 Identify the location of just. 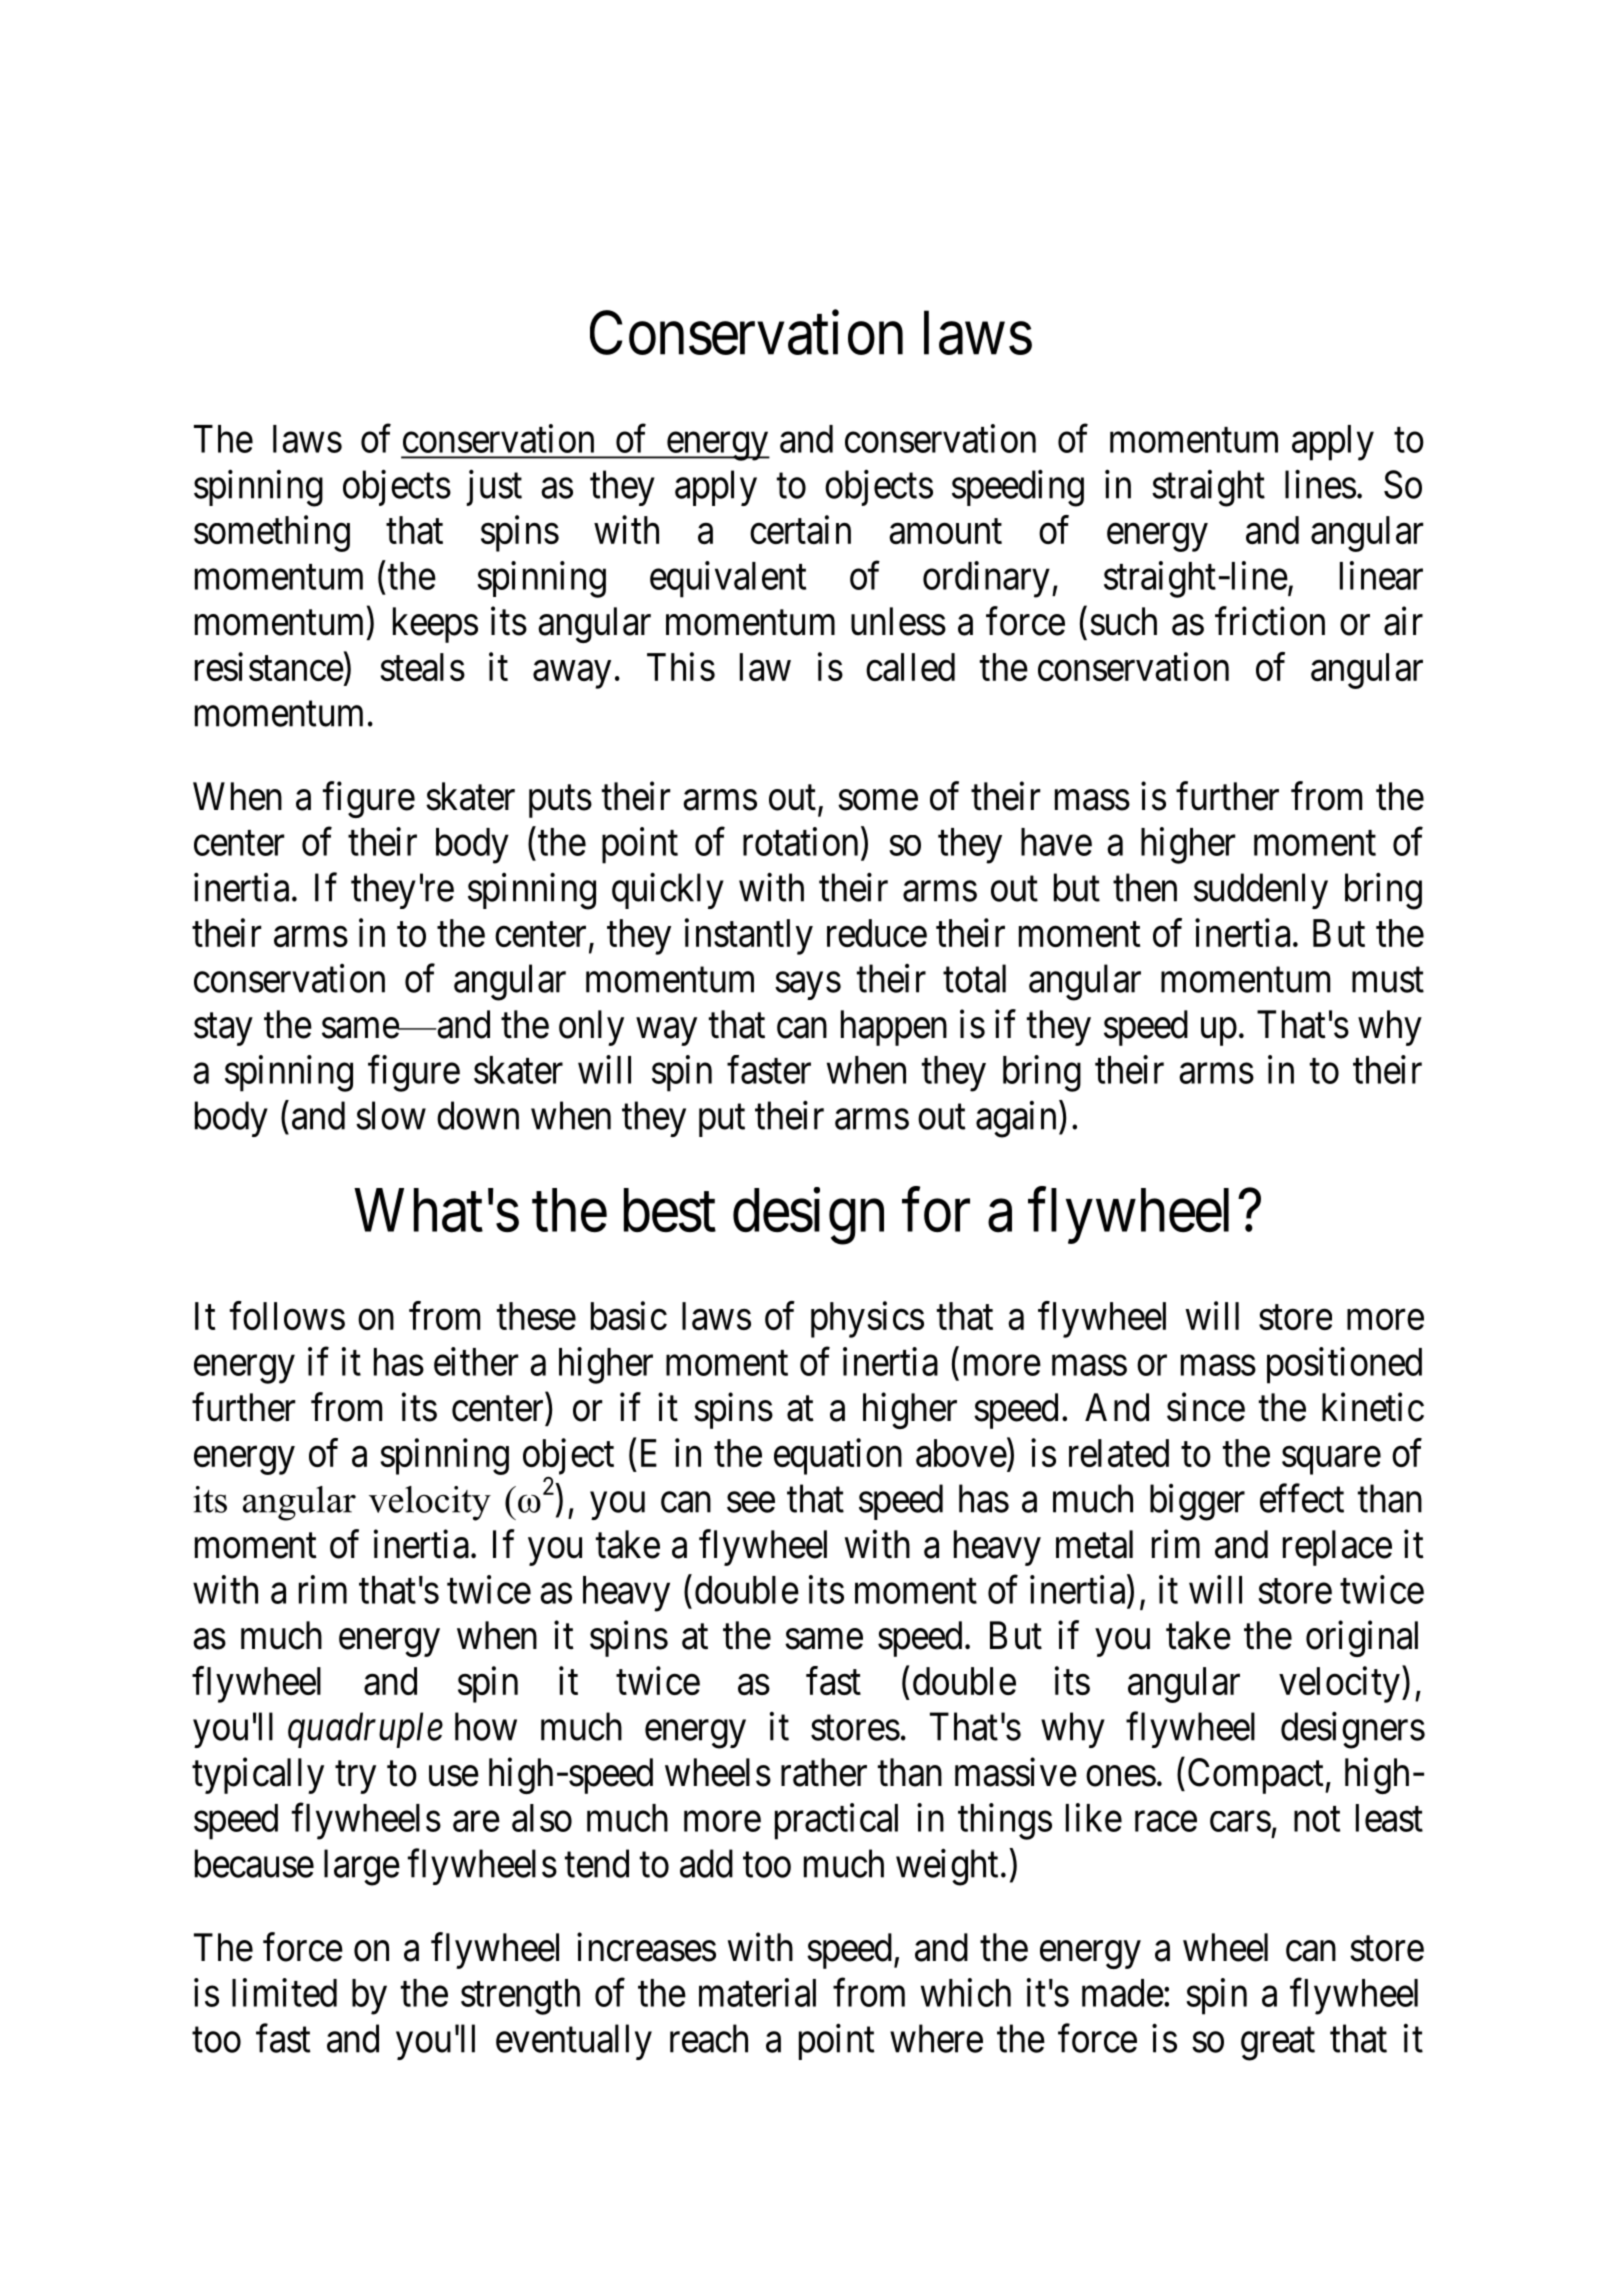
(494, 488).
